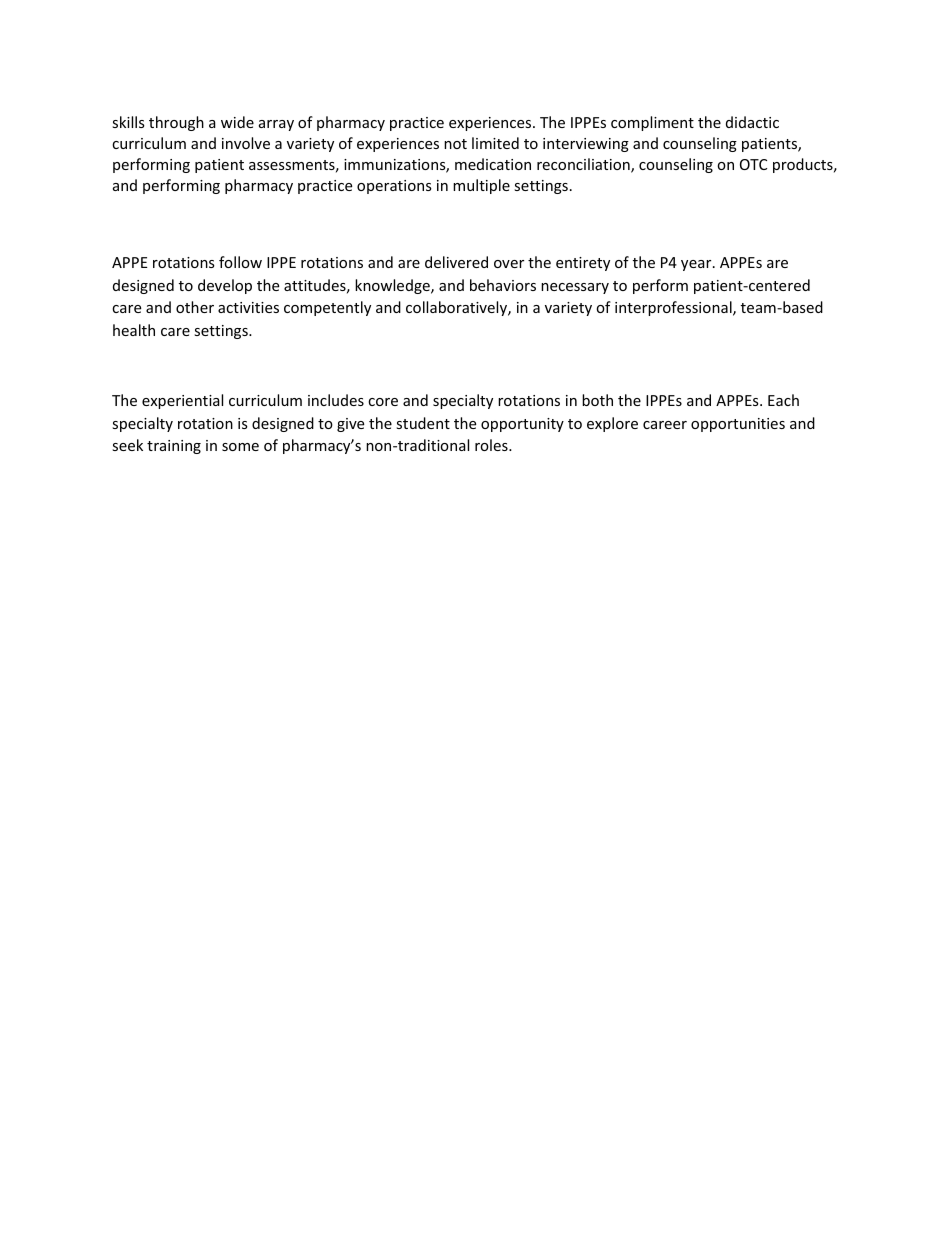 This document has height=1233, width=952. Describe the element at coordinates (176, 123) in the document. I see `through` at that location.
